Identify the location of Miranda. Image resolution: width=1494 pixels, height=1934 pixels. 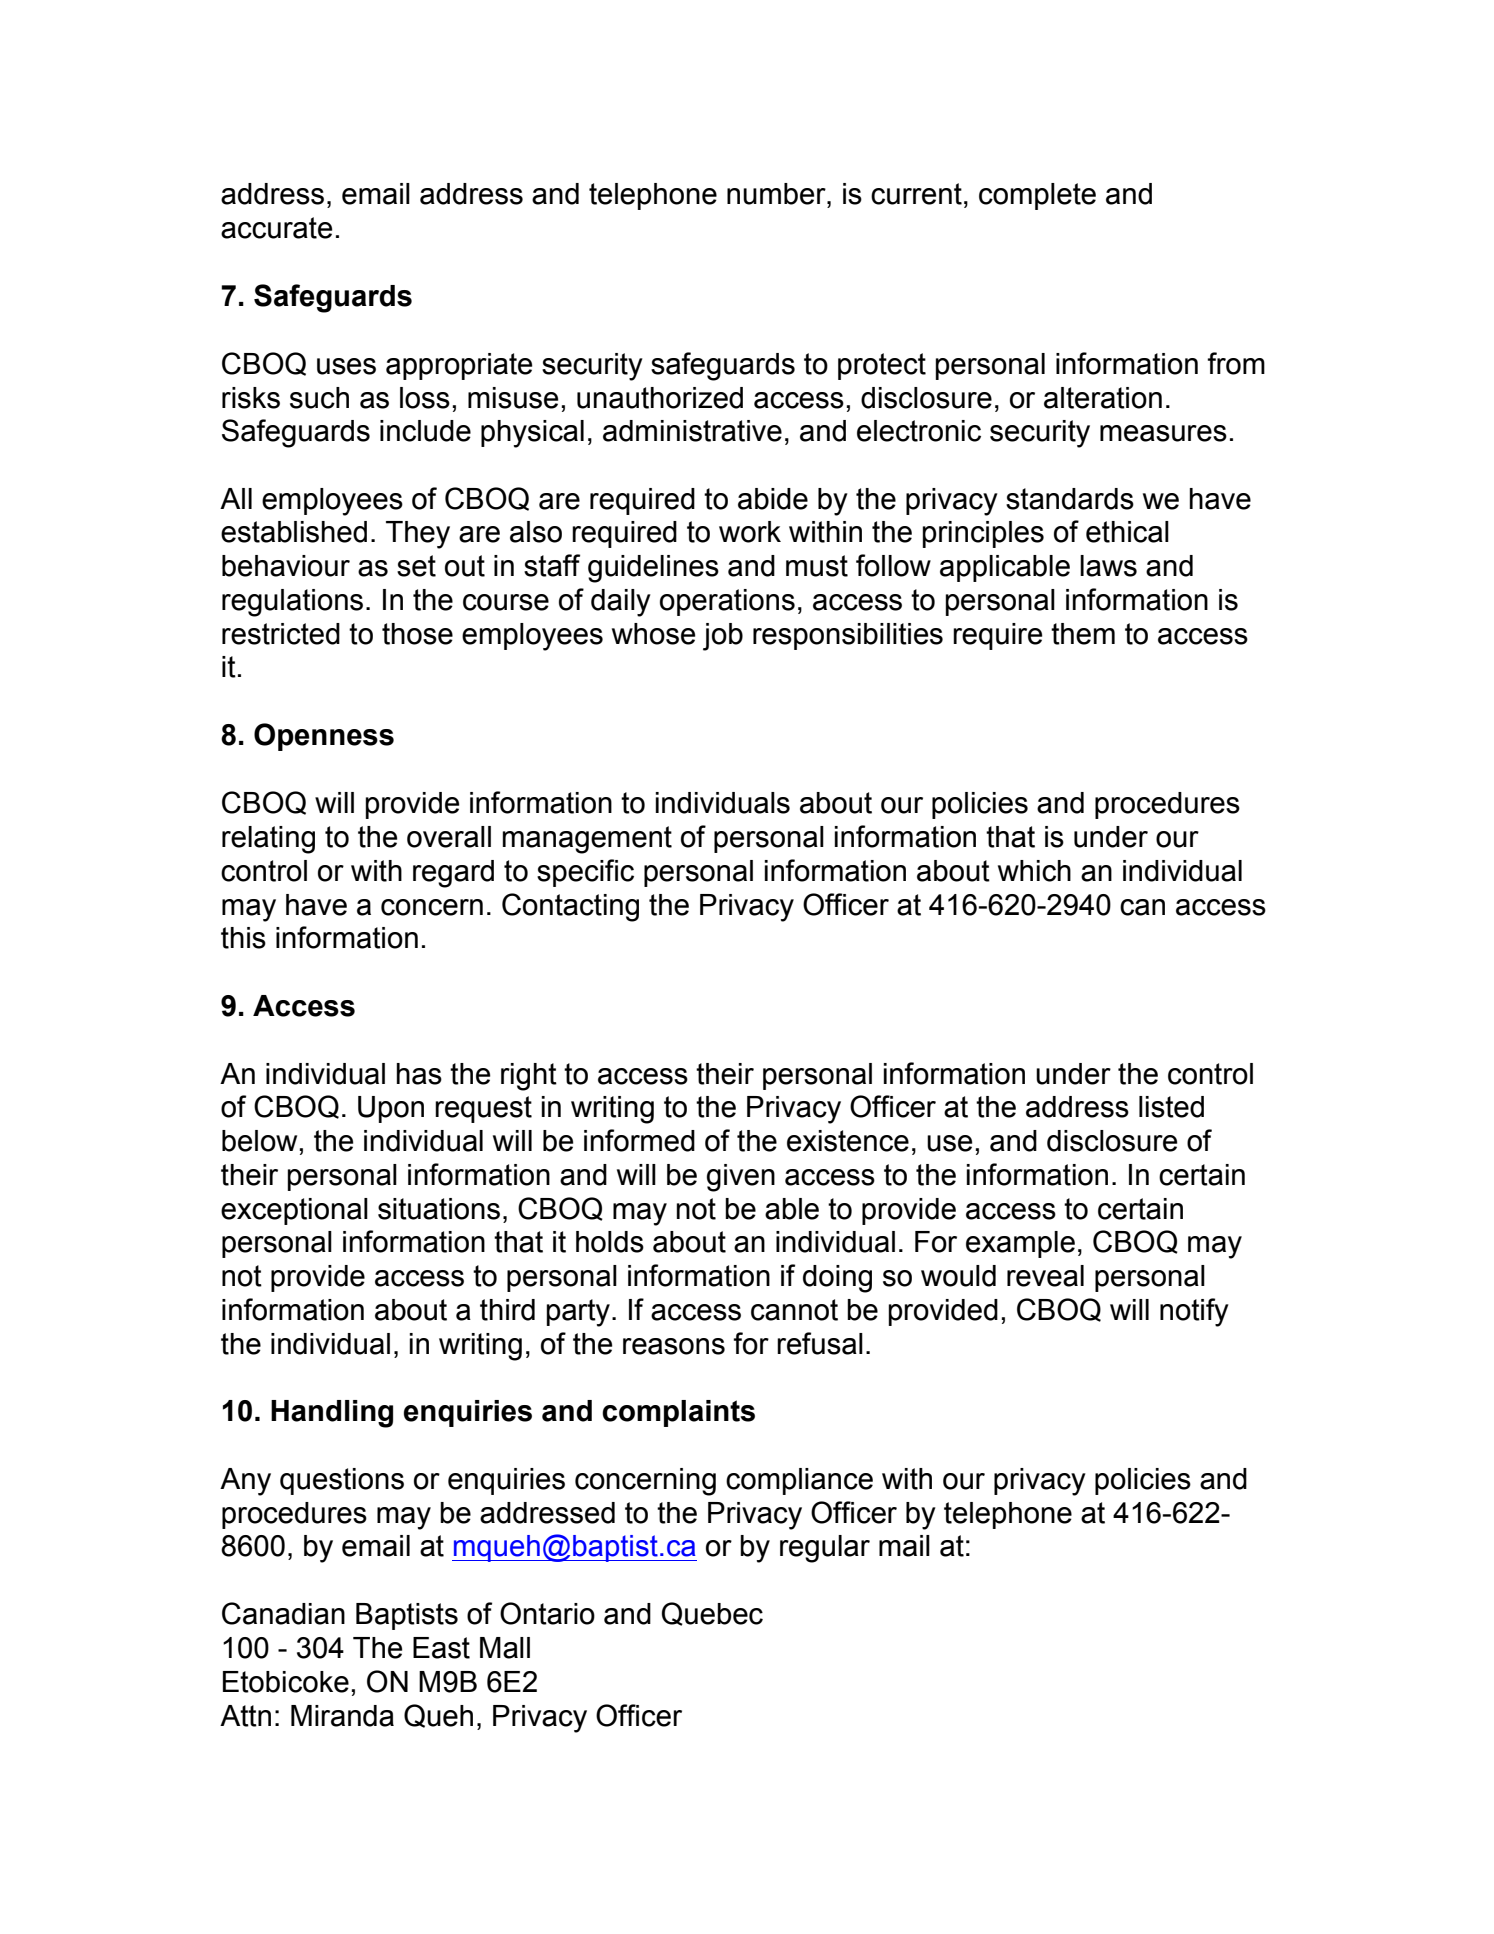
(342, 1716).
